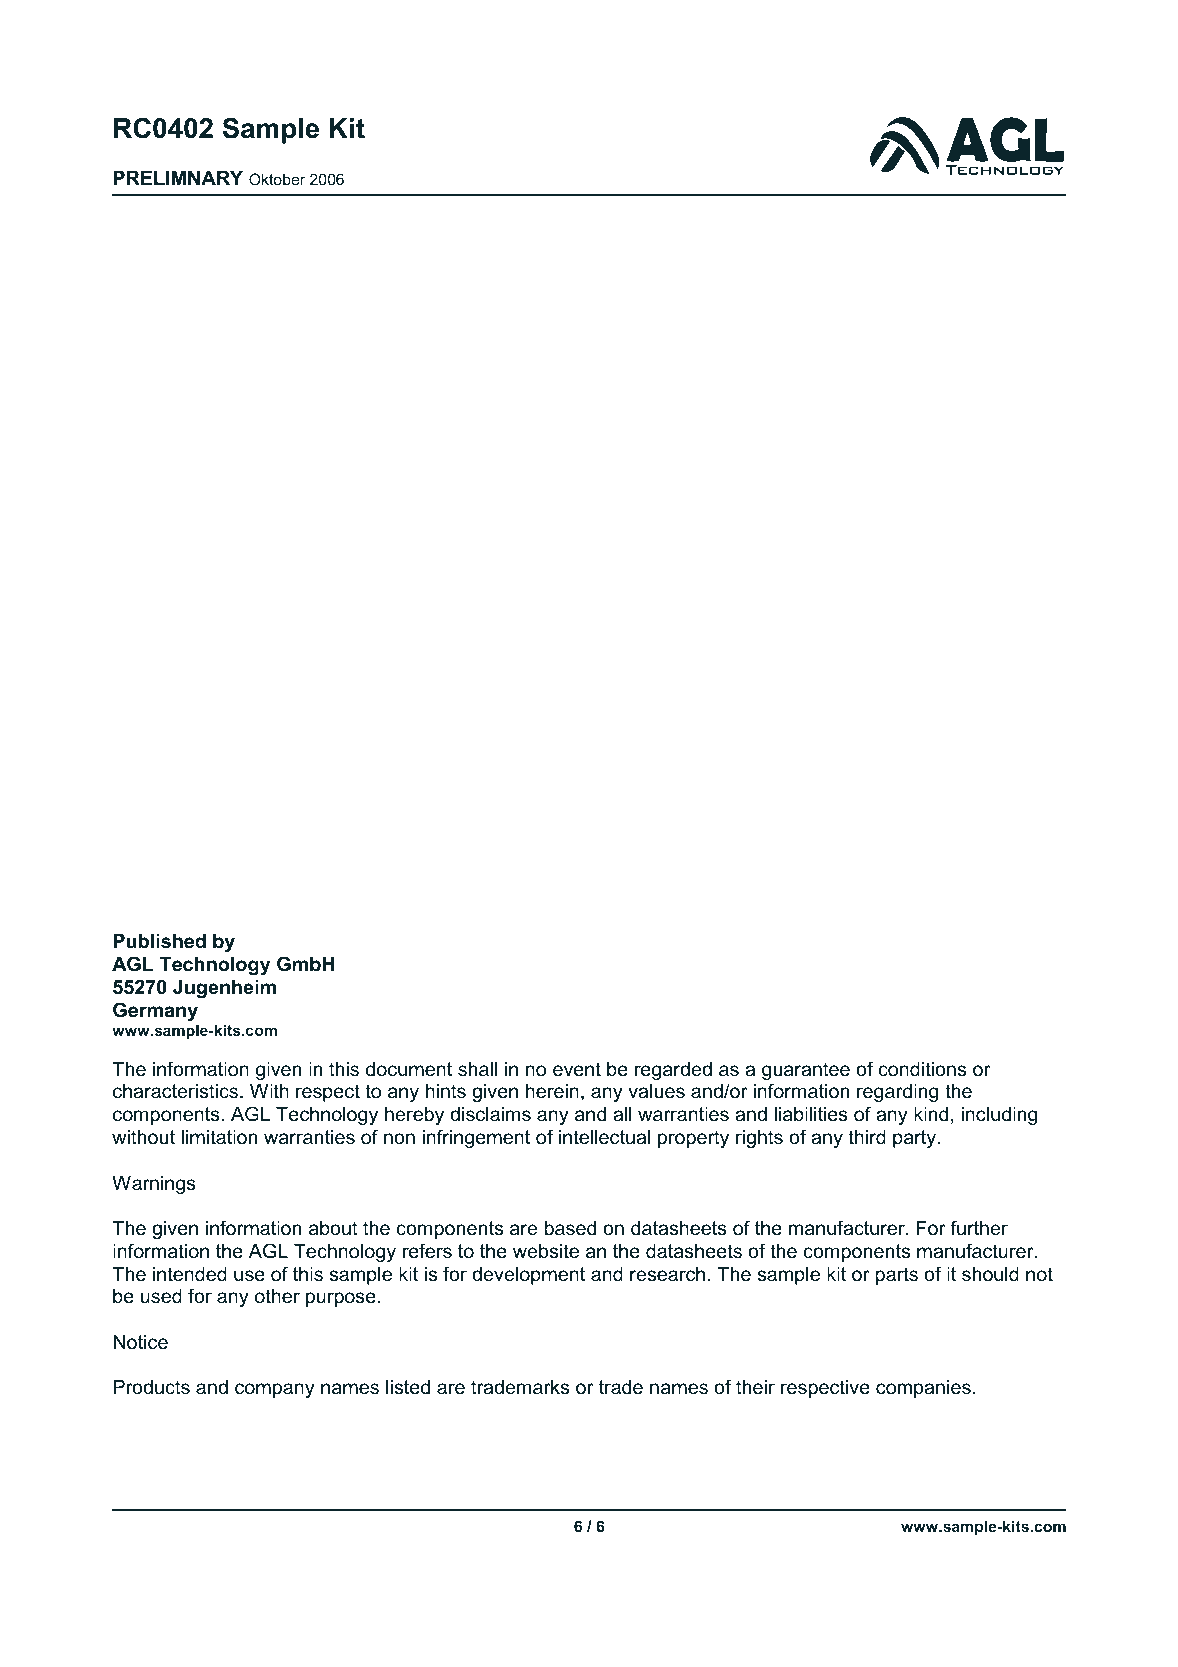 Image resolution: width=1178 pixels, height=1667 pixels. I want to click on Germany, so click(155, 1011).
